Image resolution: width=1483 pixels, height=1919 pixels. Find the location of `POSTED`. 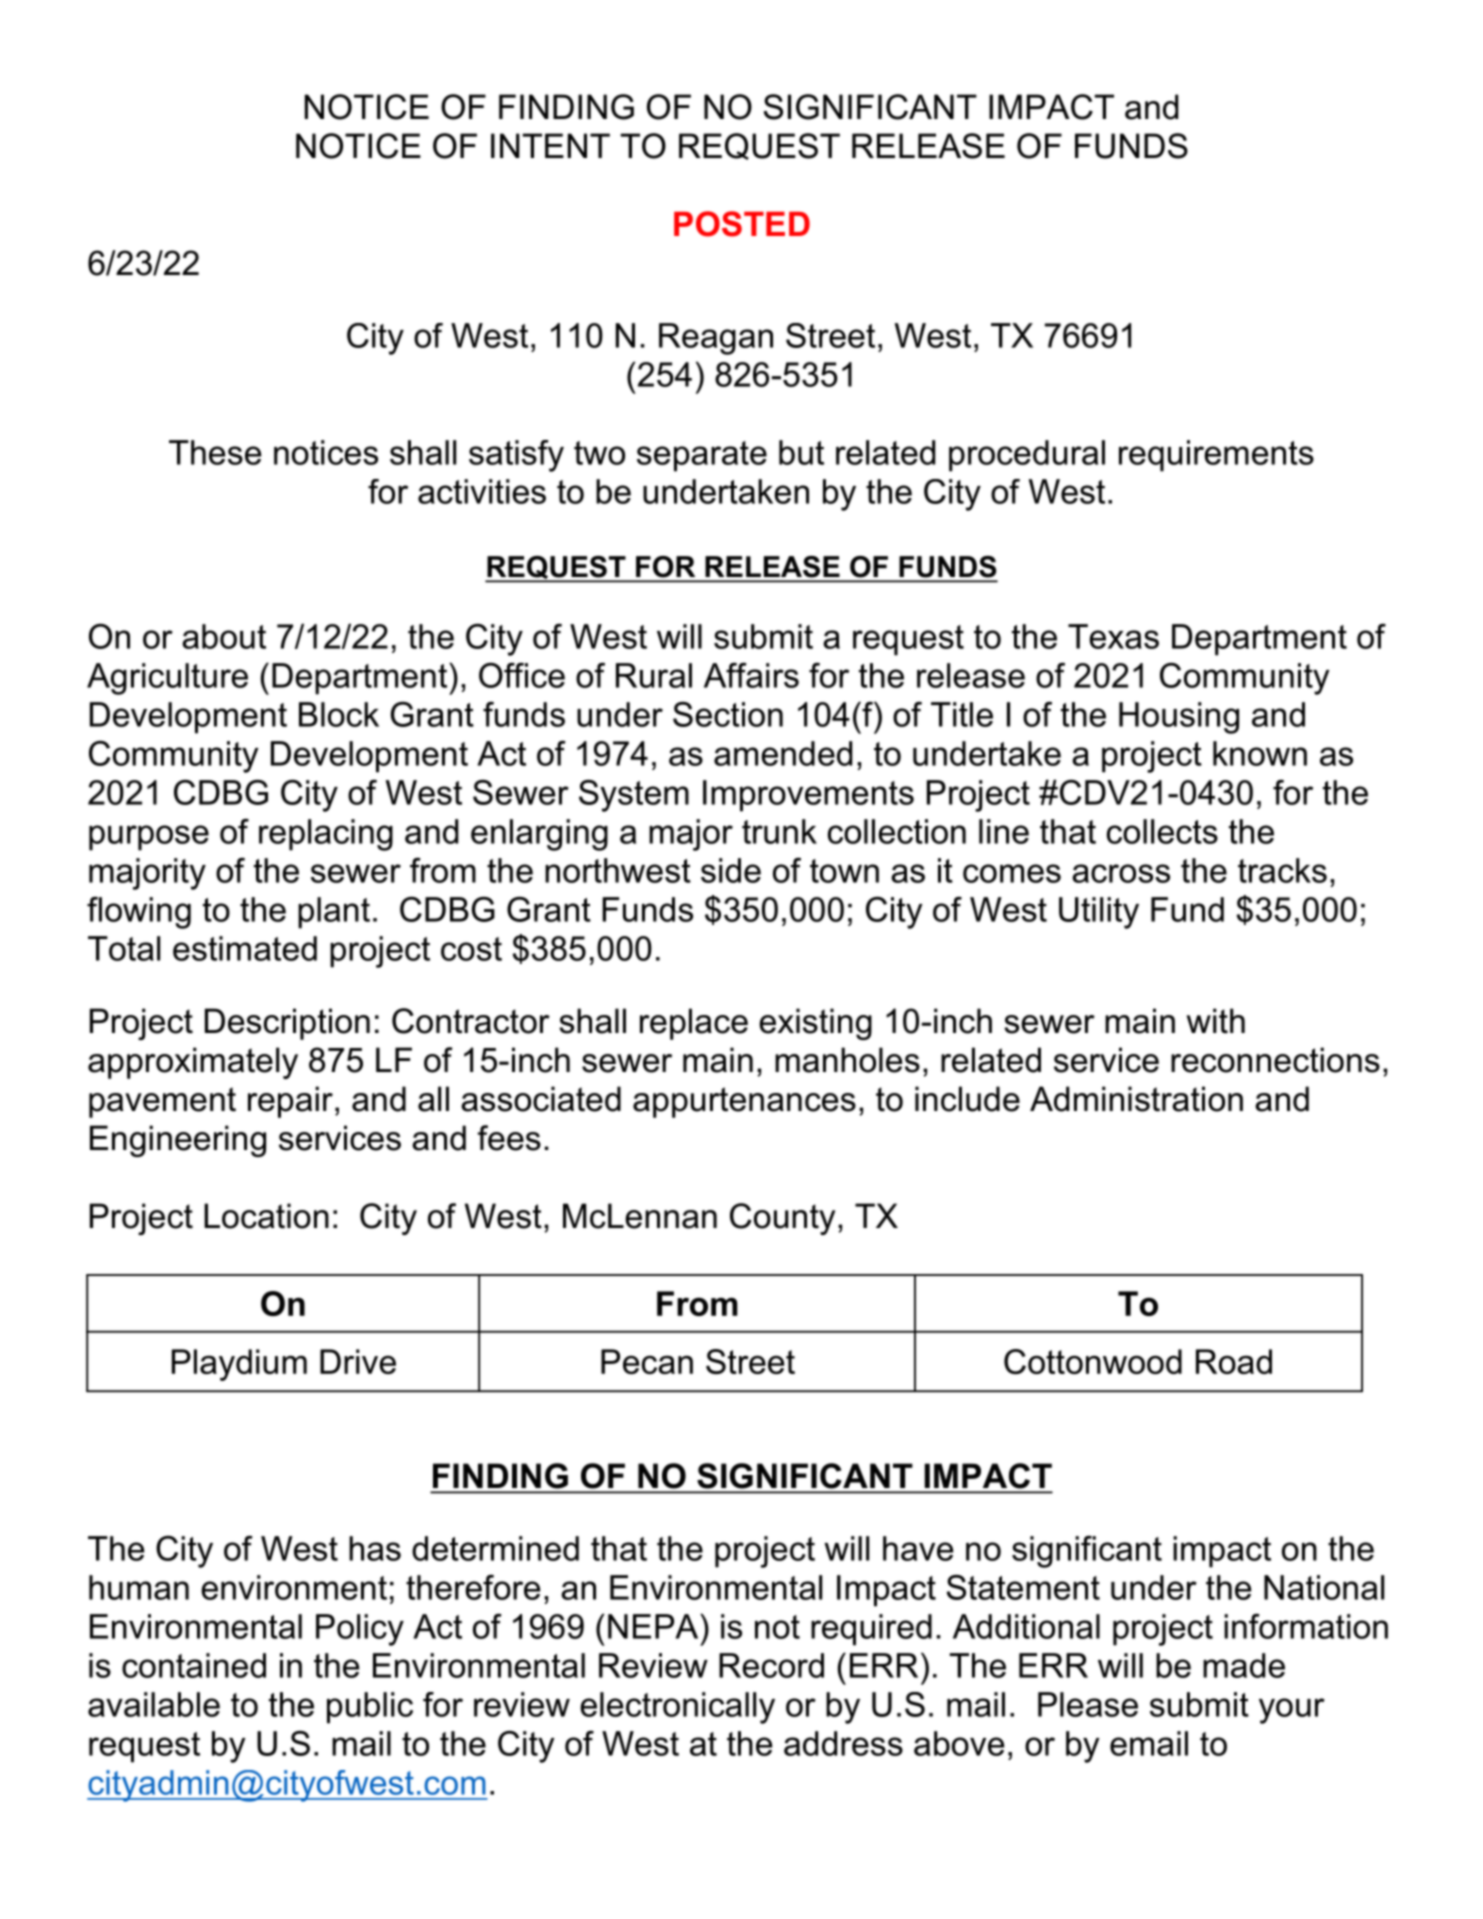

POSTED is located at coordinates (742, 224).
